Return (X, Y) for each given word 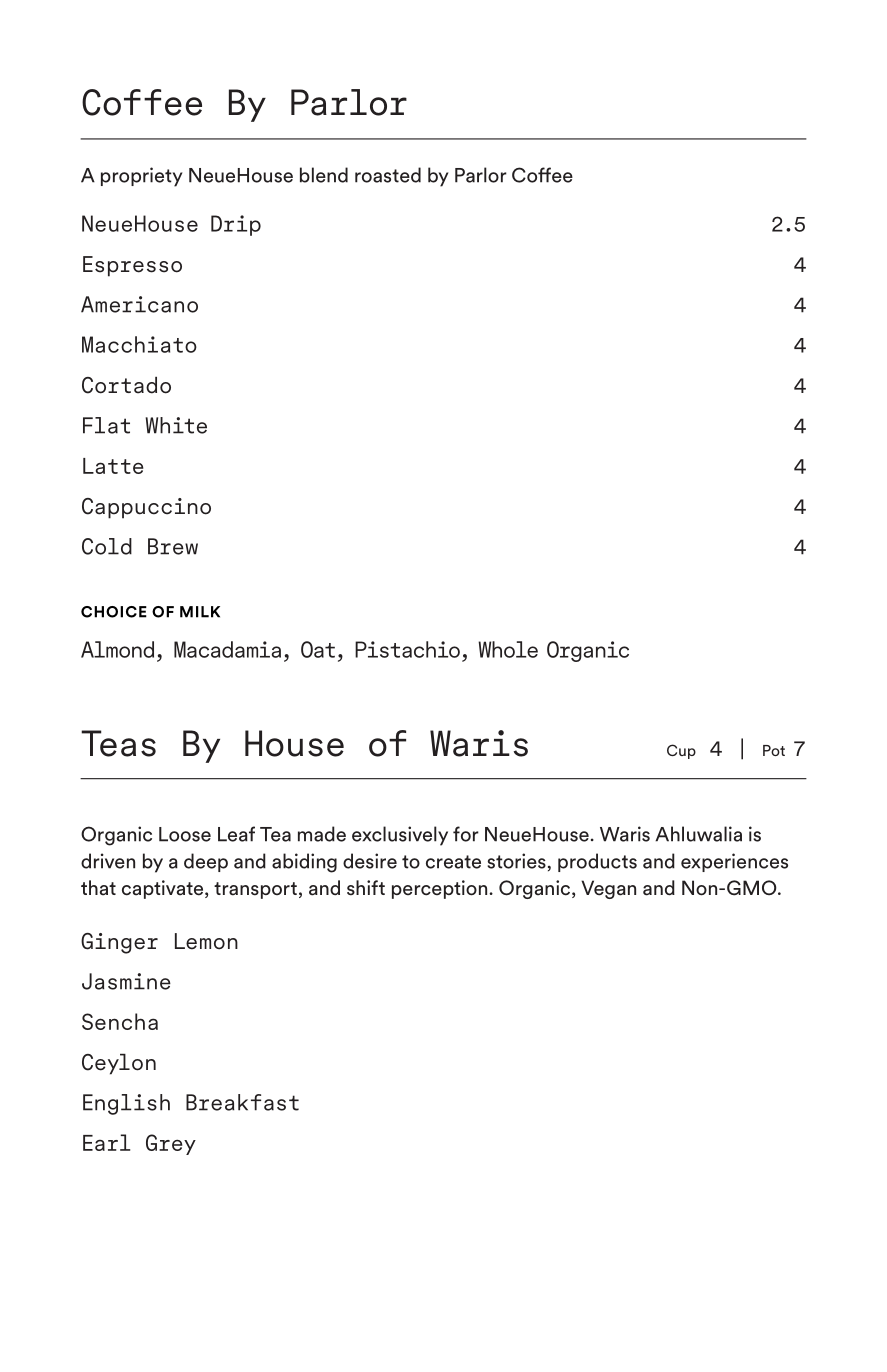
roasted (388, 175)
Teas (118, 743)
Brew (173, 546)
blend (324, 175)
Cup (681, 751)
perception (441, 889)
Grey (171, 1144)
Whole (508, 649)
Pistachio (407, 649)
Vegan (608, 889)
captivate (164, 889)
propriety (142, 177)
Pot (774, 750)
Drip (236, 225)
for (466, 834)
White (176, 425)
